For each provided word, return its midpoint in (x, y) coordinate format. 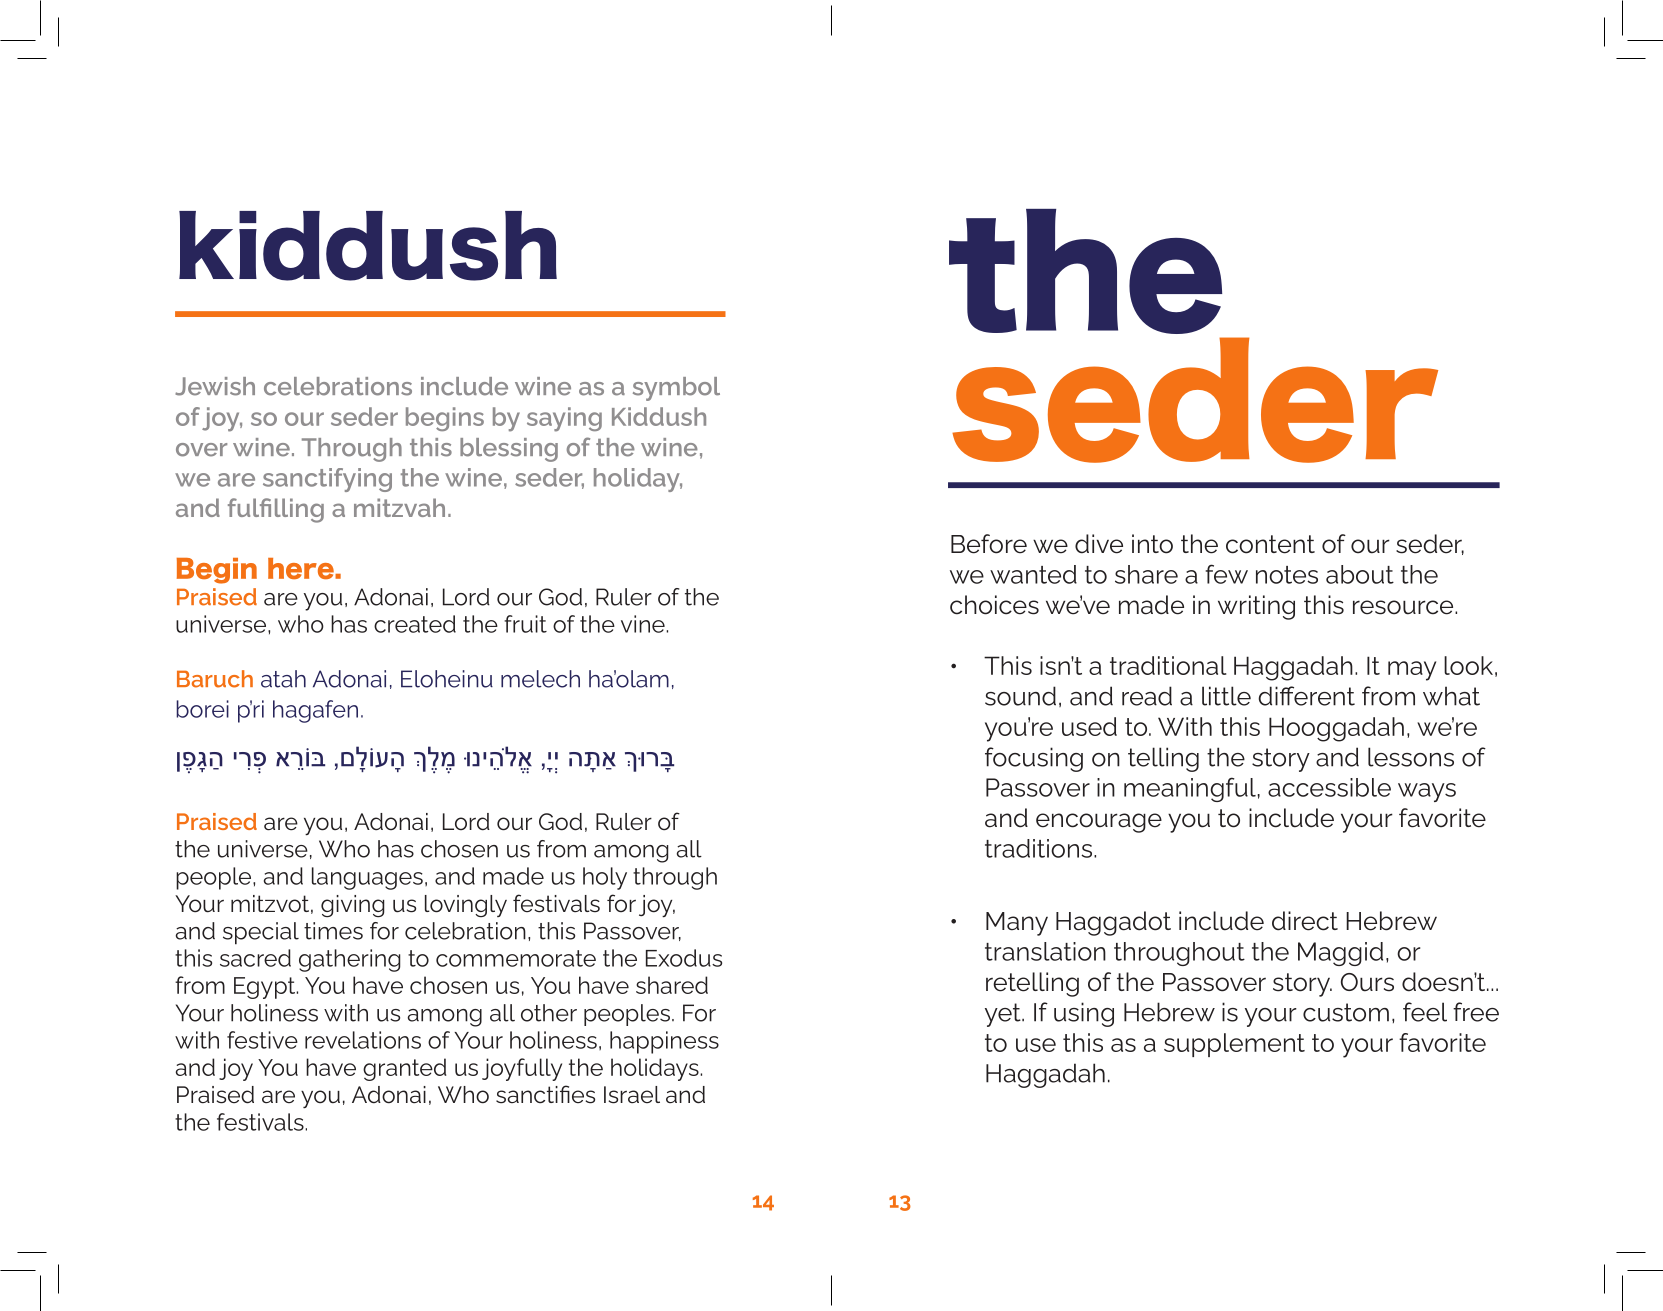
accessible (1329, 787)
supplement (1234, 1045)
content (1270, 544)
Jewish (215, 386)
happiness (664, 1042)
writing (1256, 607)
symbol (676, 389)
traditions (1040, 848)
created (415, 624)
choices (994, 605)
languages (367, 878)
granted (404, 1069)
